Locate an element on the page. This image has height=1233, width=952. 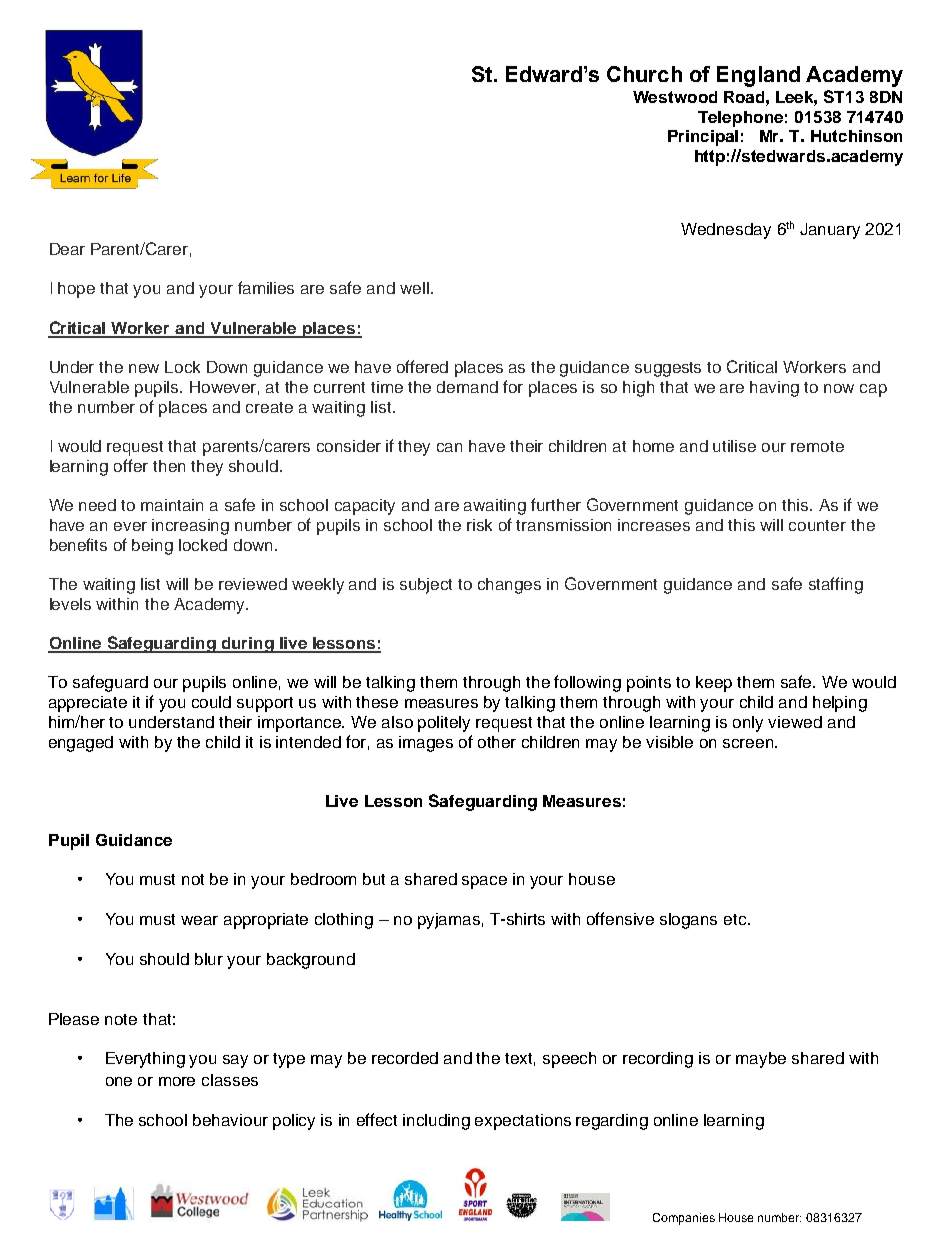
subject is located at coordinates (426, 586).
